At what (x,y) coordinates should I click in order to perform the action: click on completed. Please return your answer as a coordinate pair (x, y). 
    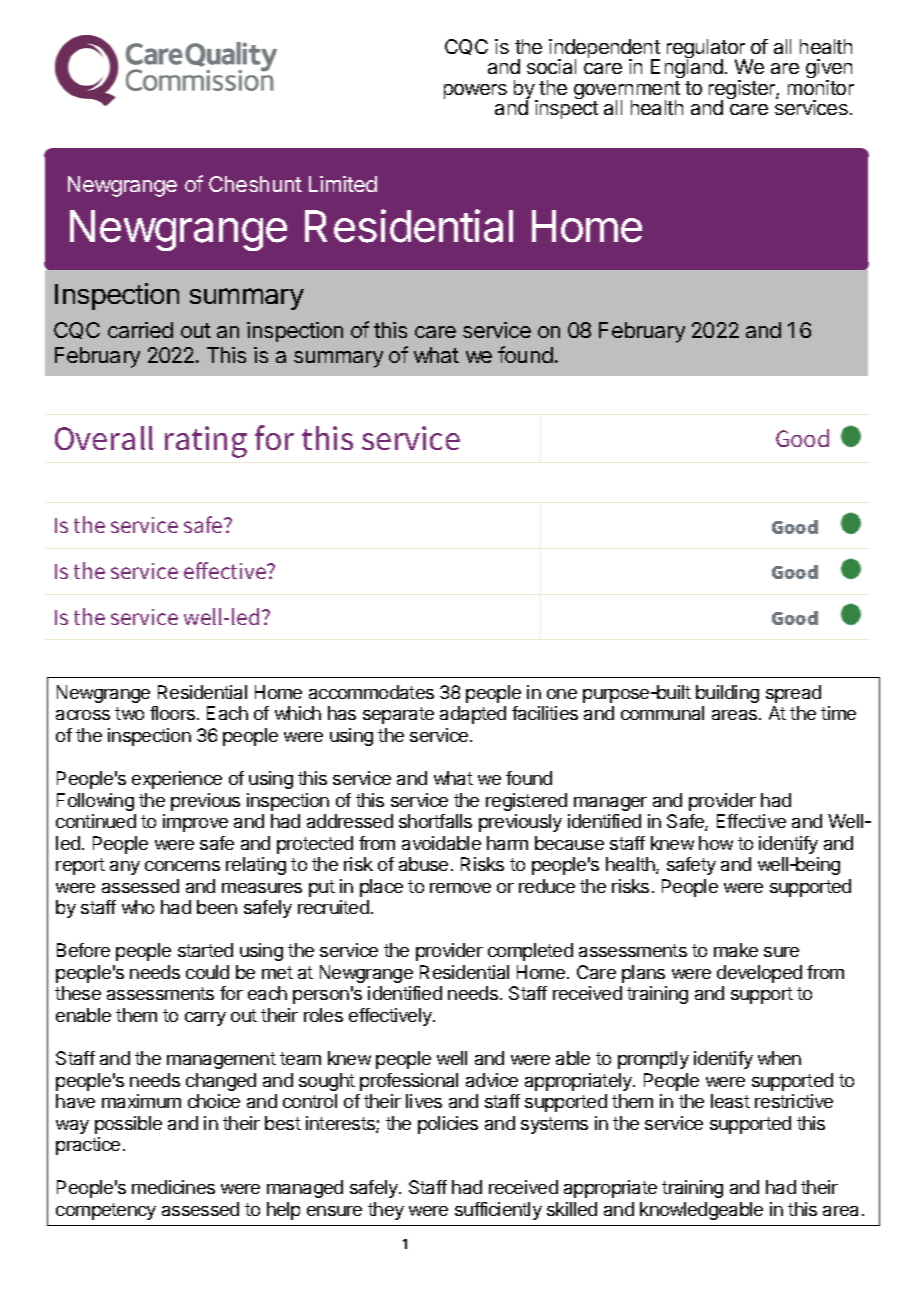
    Looking at the image, I should click on (530, 952).
